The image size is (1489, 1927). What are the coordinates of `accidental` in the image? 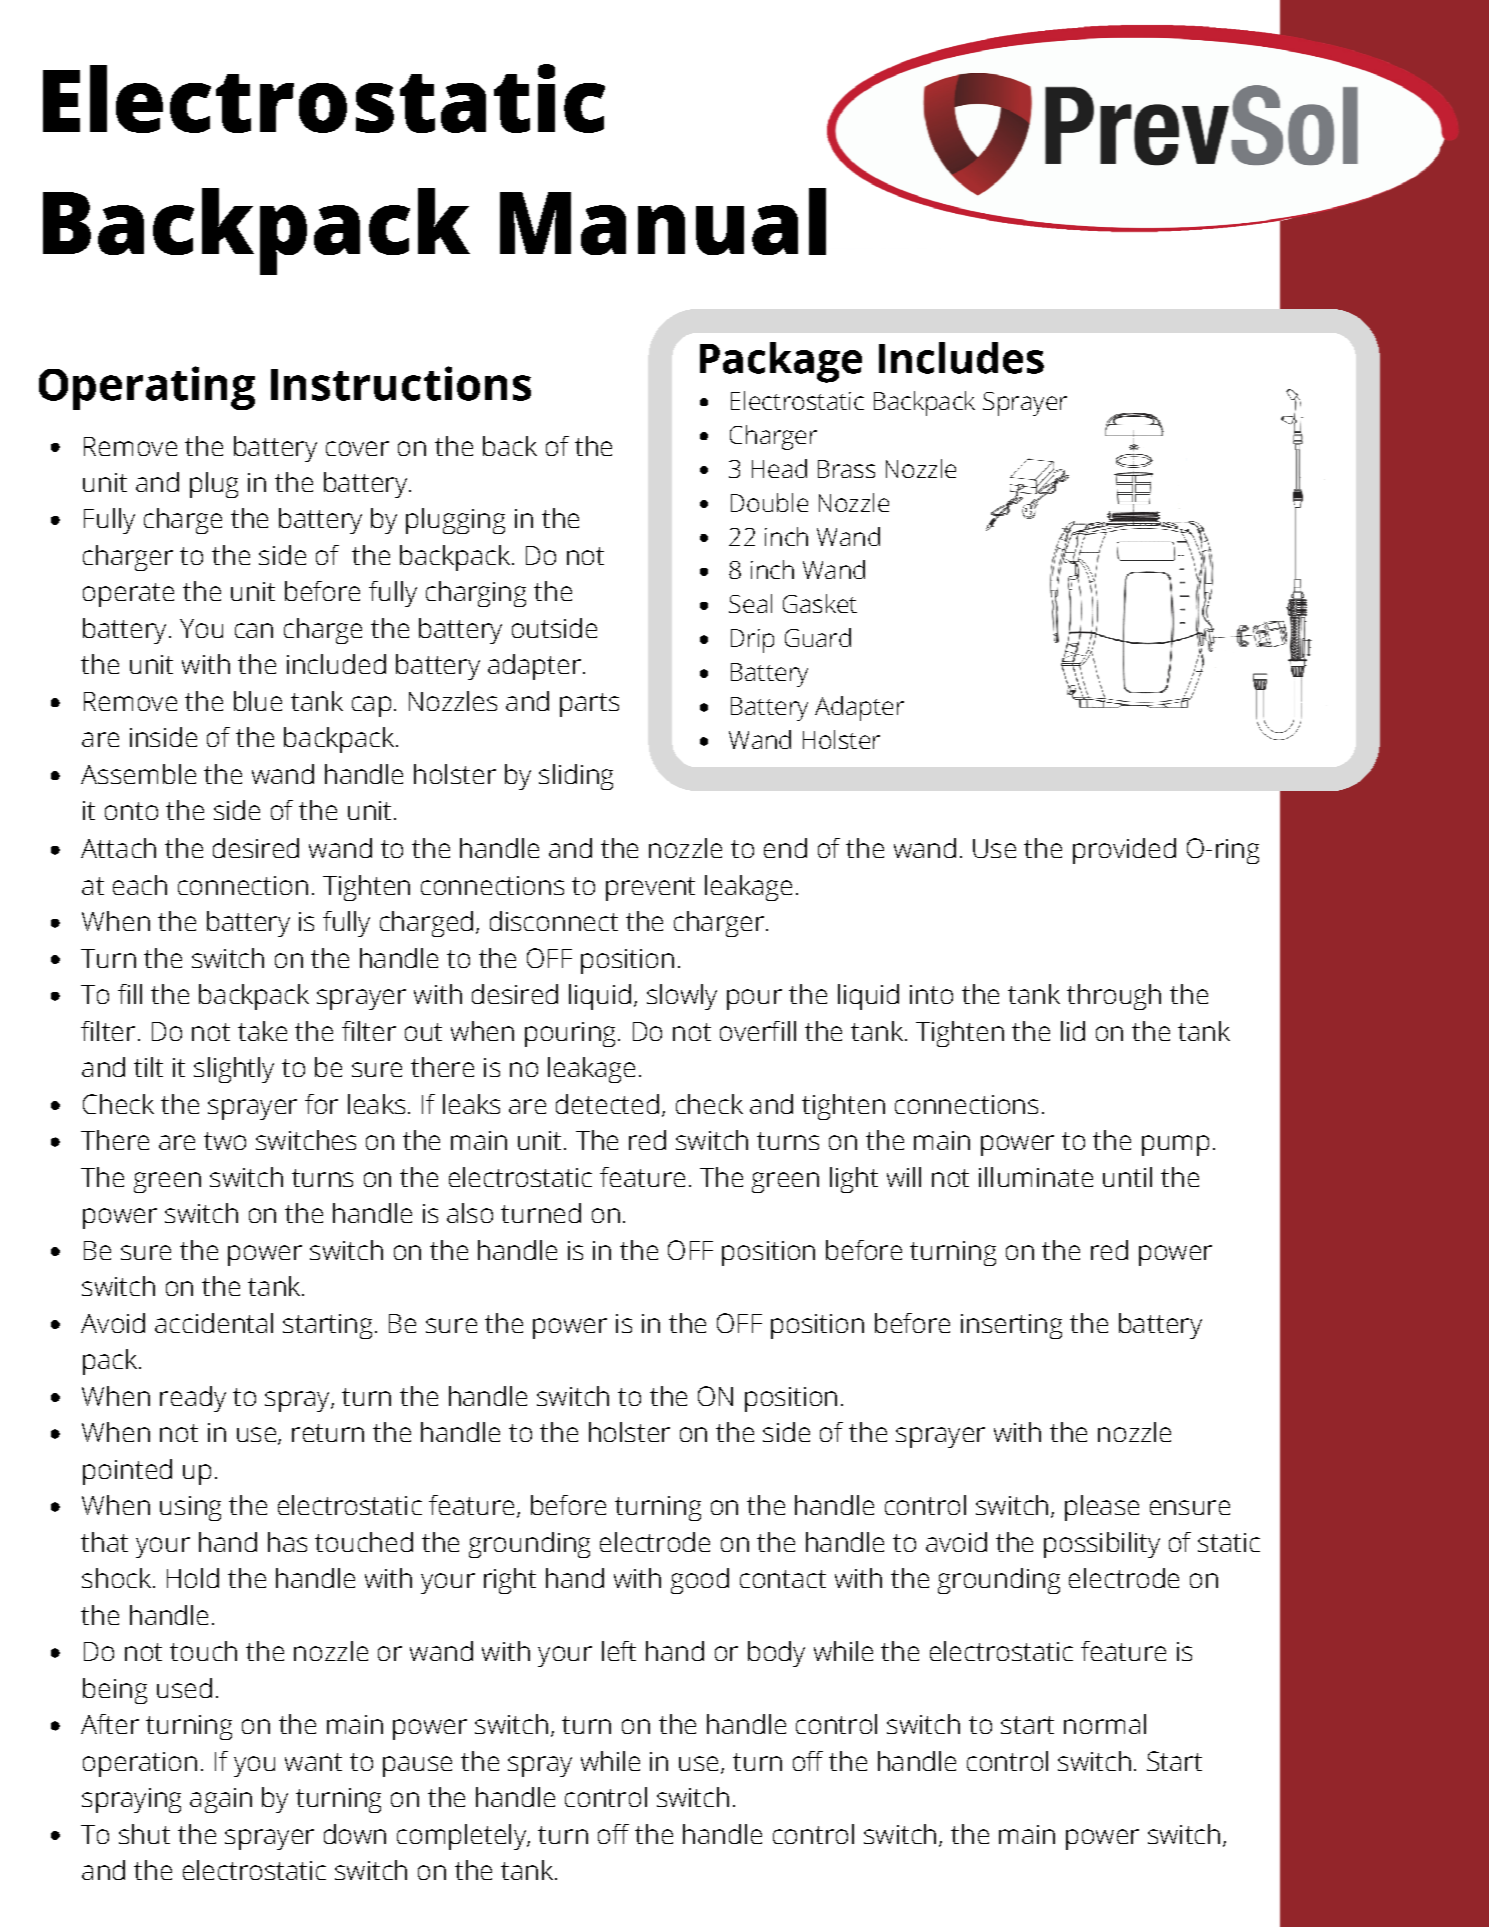 It's located at (214, 1323).
